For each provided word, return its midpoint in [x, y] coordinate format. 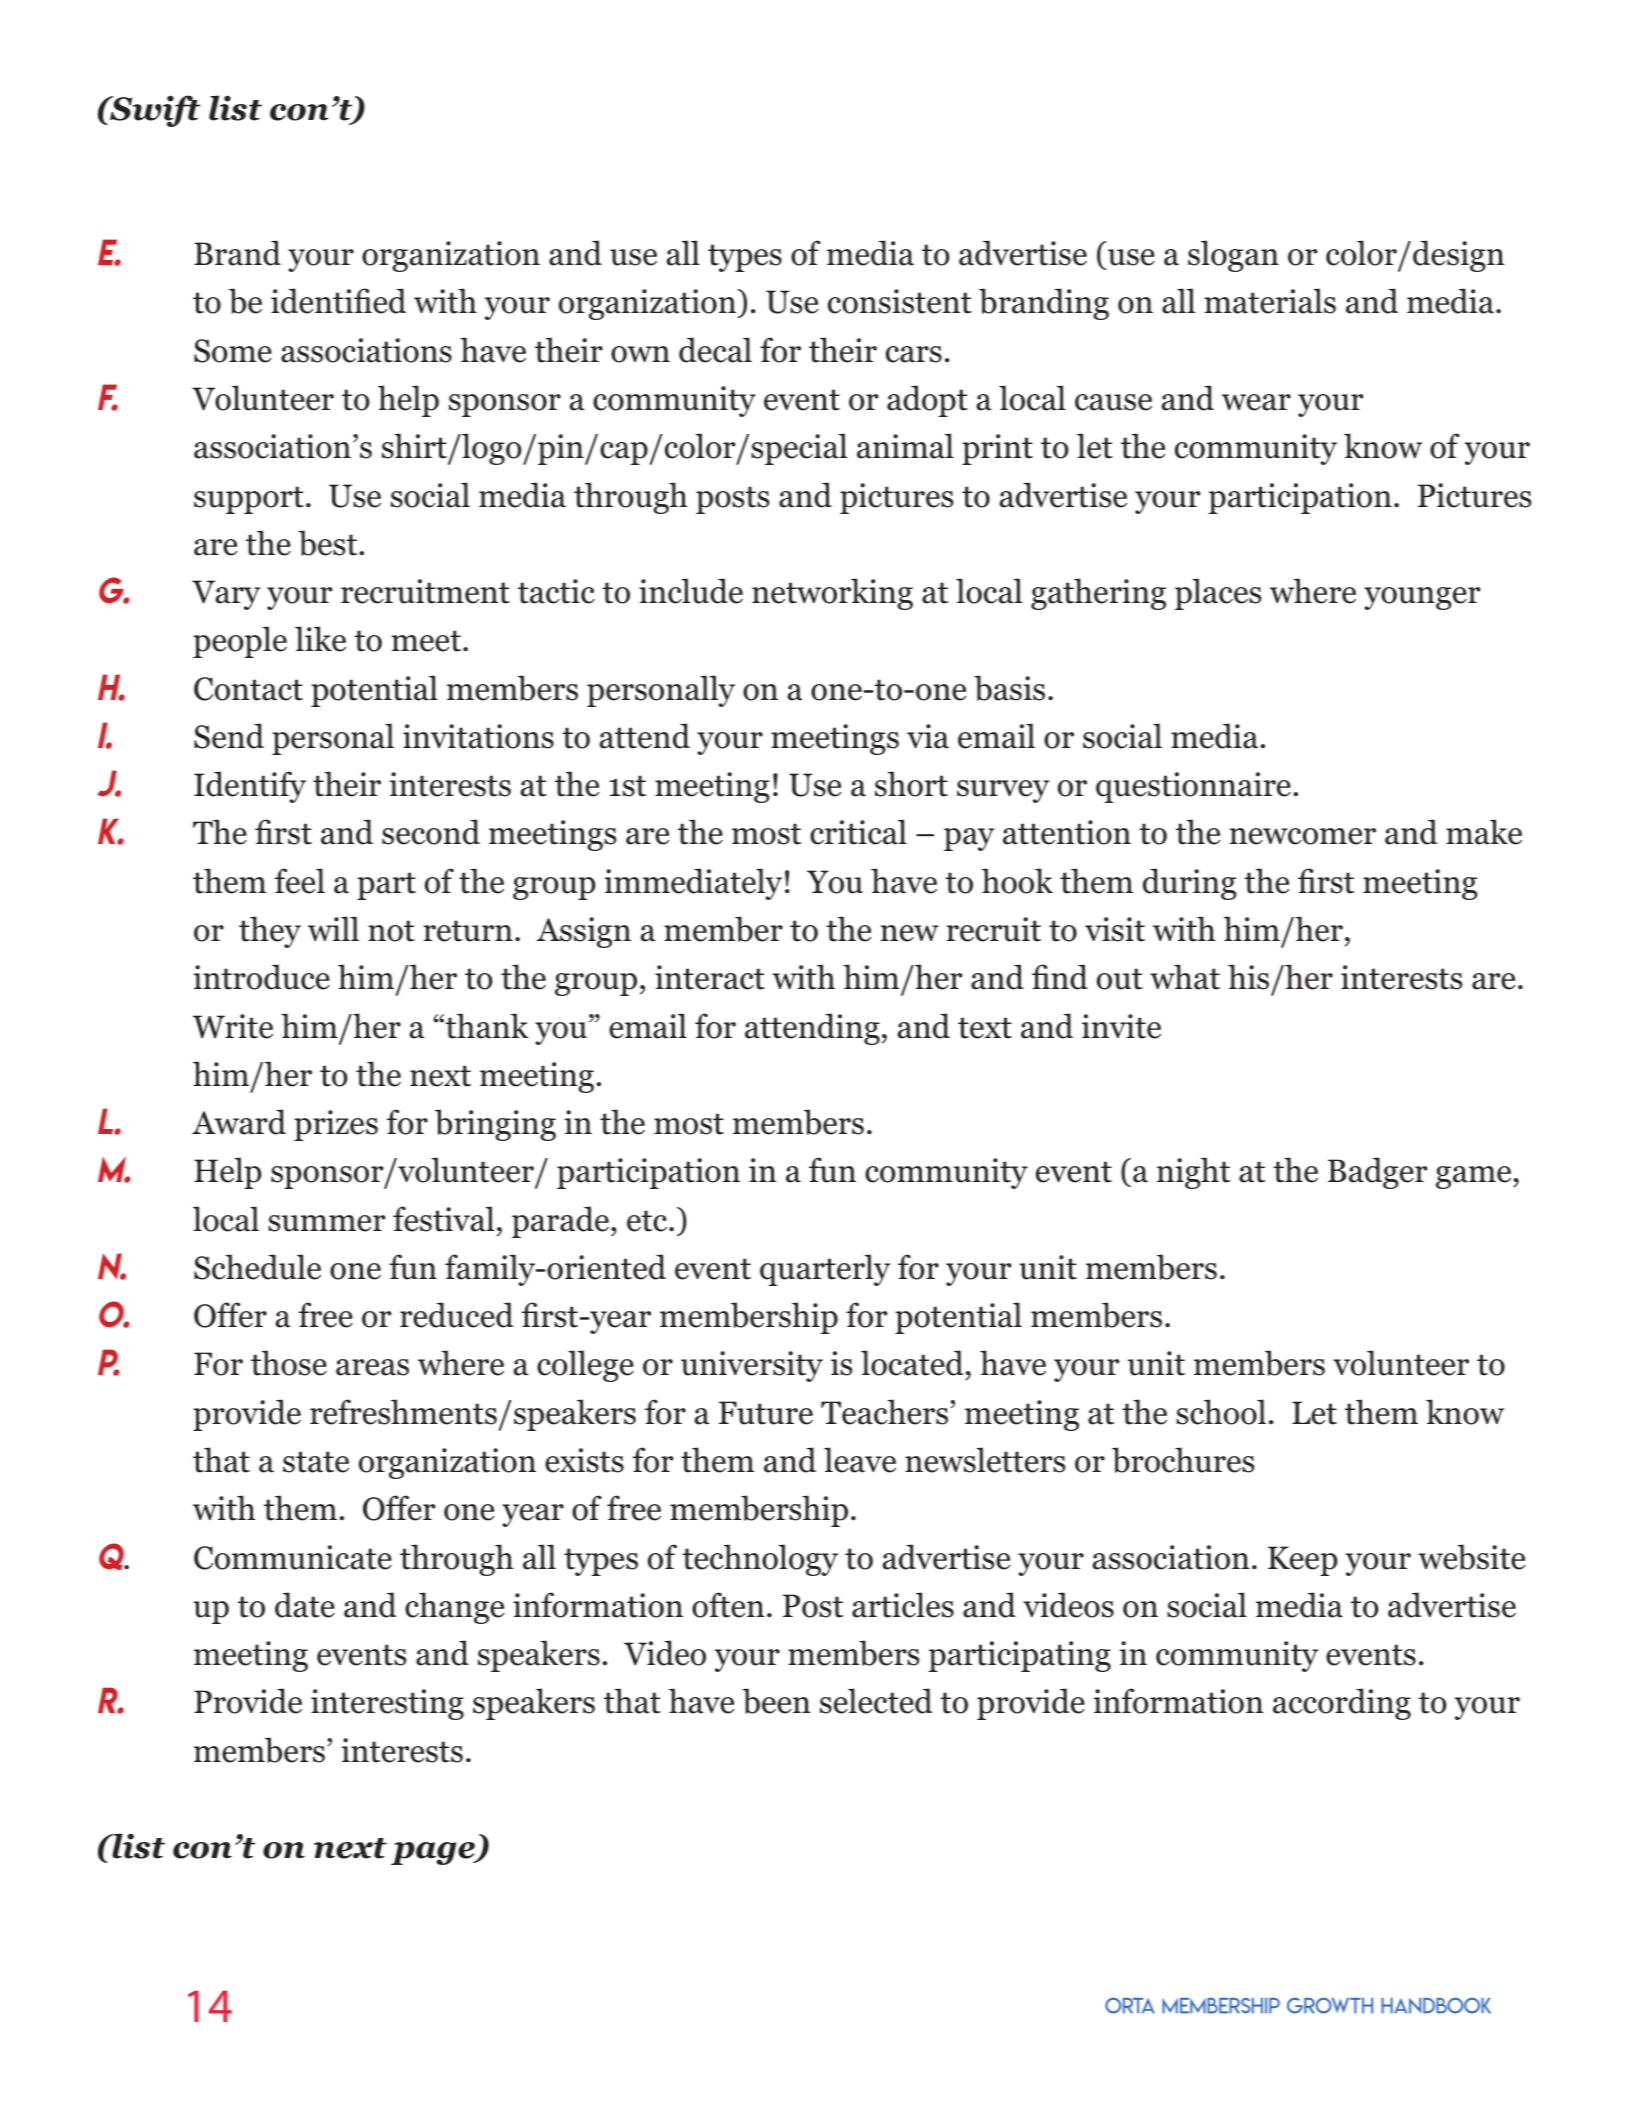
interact [710, 977]
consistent [900, 301]
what [1185, 977]
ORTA [1130, 2006]
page [434, 1853]
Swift [154, 111]
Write [233, 1026]
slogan [1233, 256]
